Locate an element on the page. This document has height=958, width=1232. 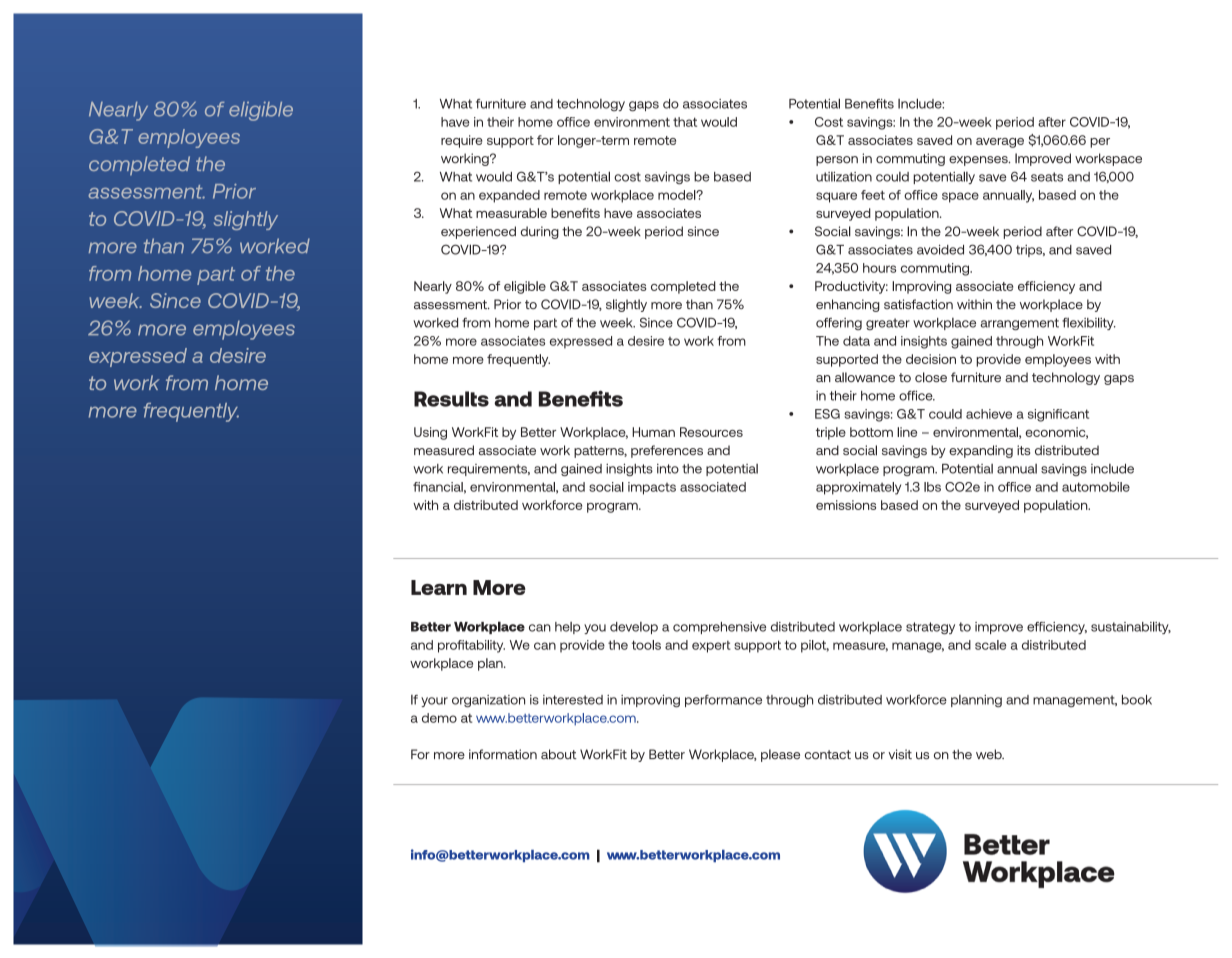
Using is located at coordinates (430, 433).
